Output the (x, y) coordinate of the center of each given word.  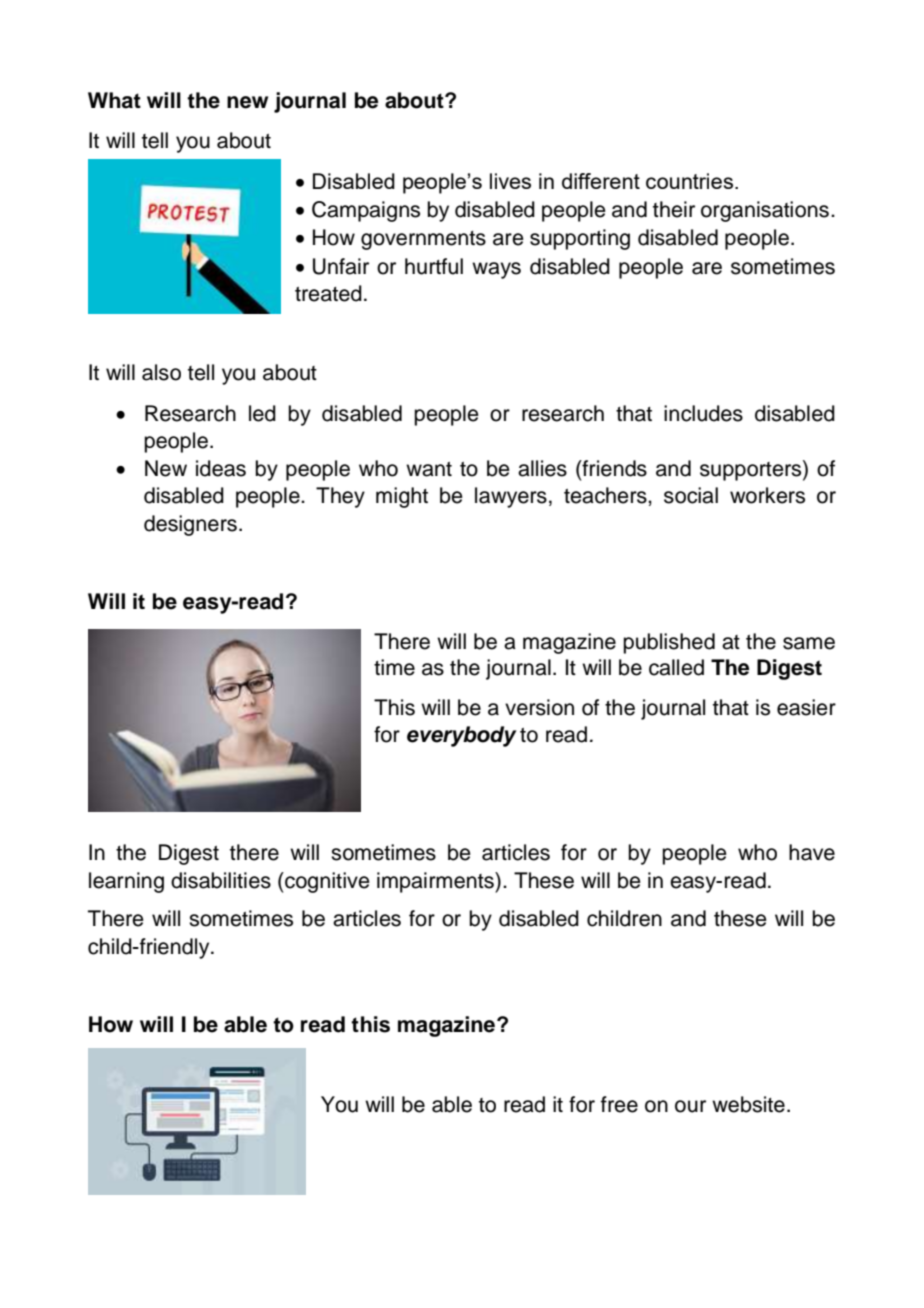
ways (496, 270)
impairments (436, 882)
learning (126, 882)
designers (190, 525)
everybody (461, 736)
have (812, 852)
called (676, 667)
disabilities (221, 880)
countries (691, 181)
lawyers (511, 497)
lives (510, 181)
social (691, 495)
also (161, 372)
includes (703, 413)
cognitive (326, 882)
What (114, 100)
